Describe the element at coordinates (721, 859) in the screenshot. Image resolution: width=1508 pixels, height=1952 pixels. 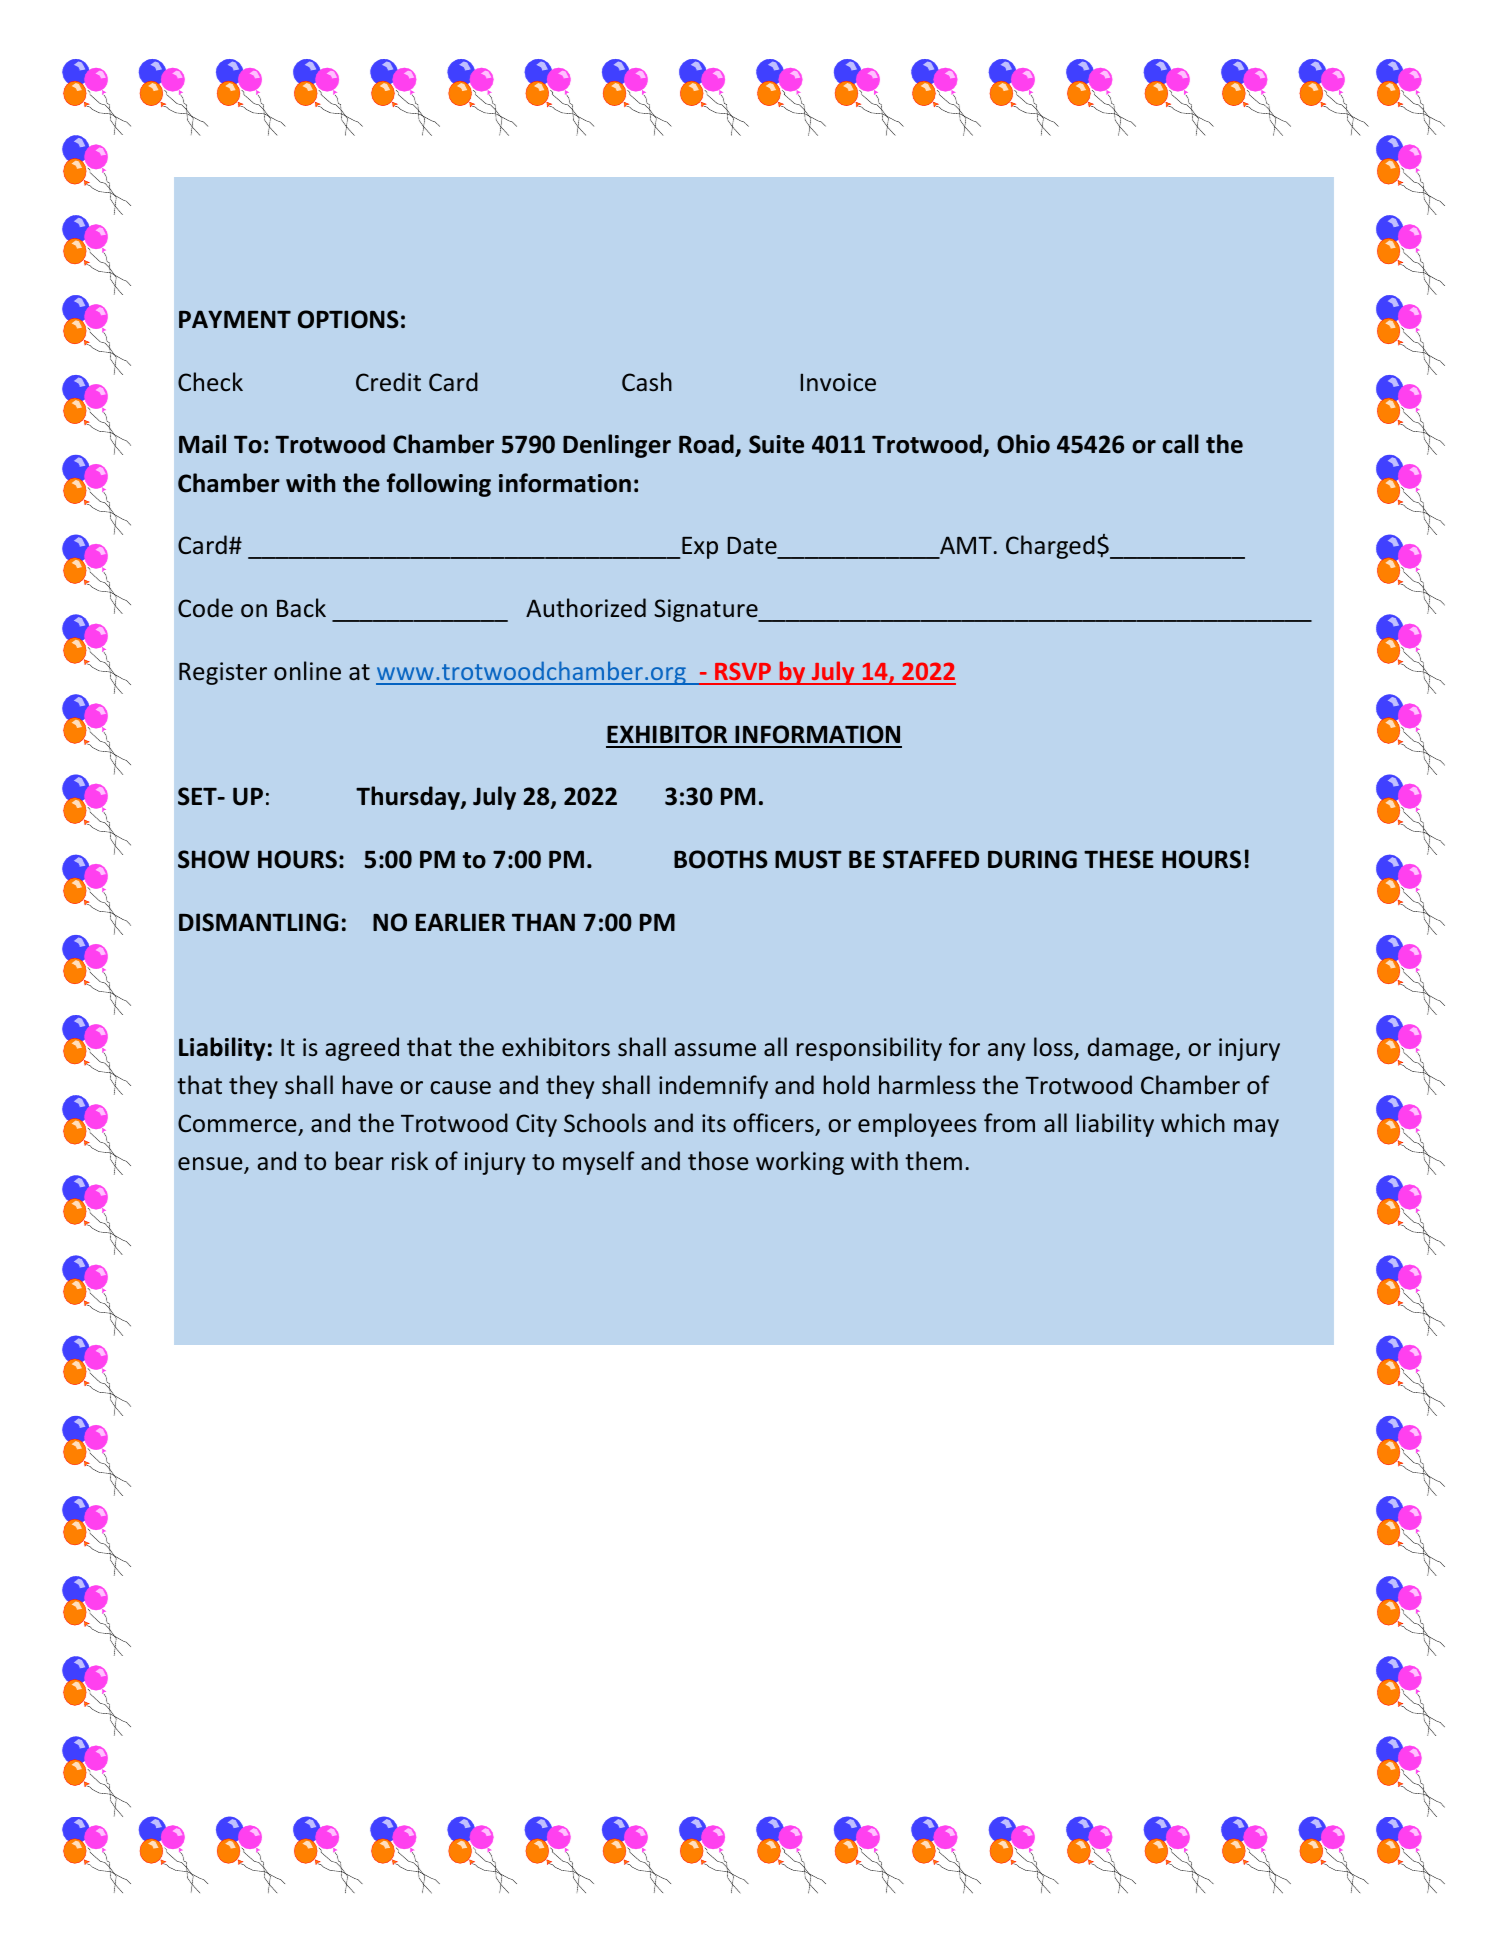
I see `BOOTHS` at that location.
